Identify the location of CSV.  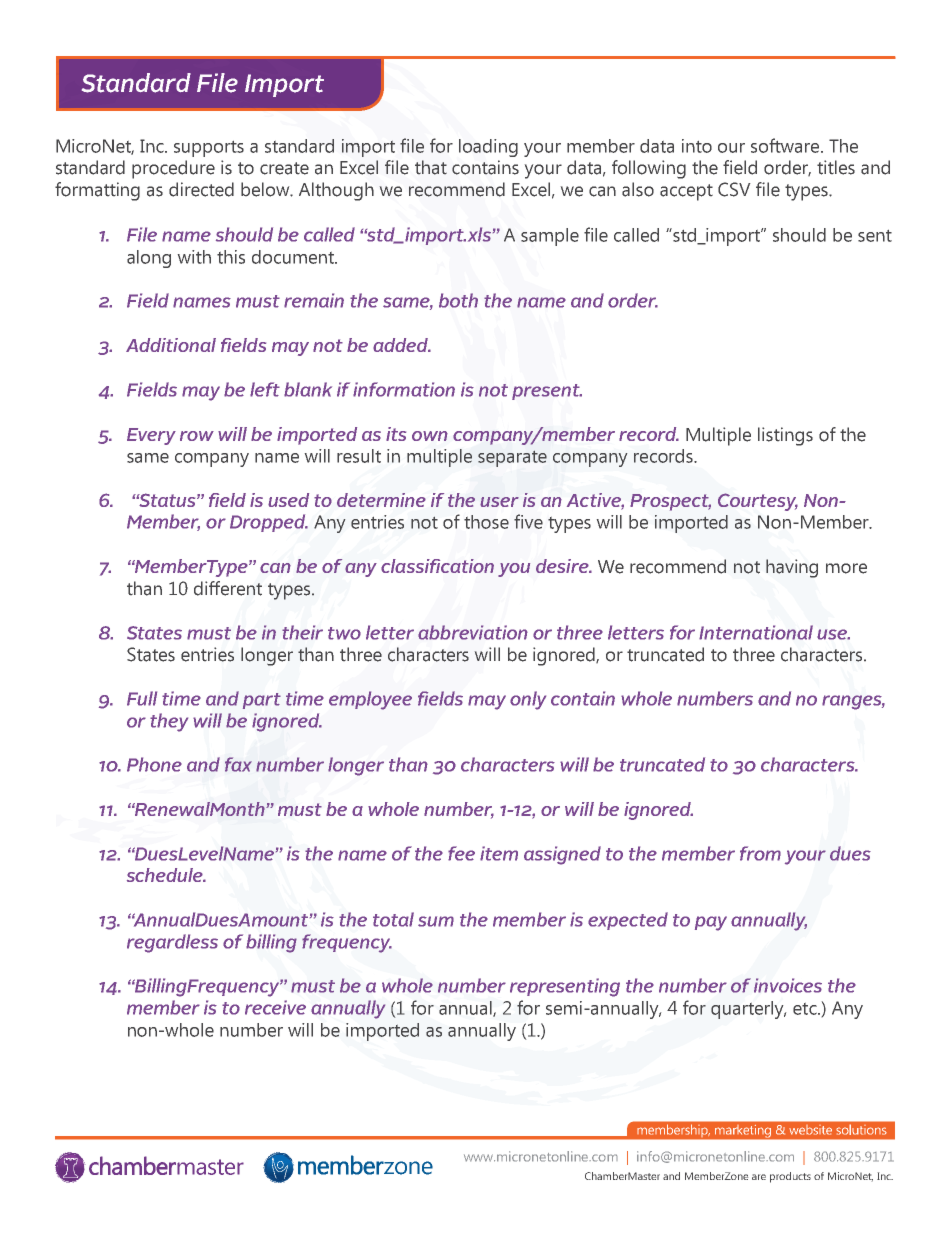
(734, 189).
